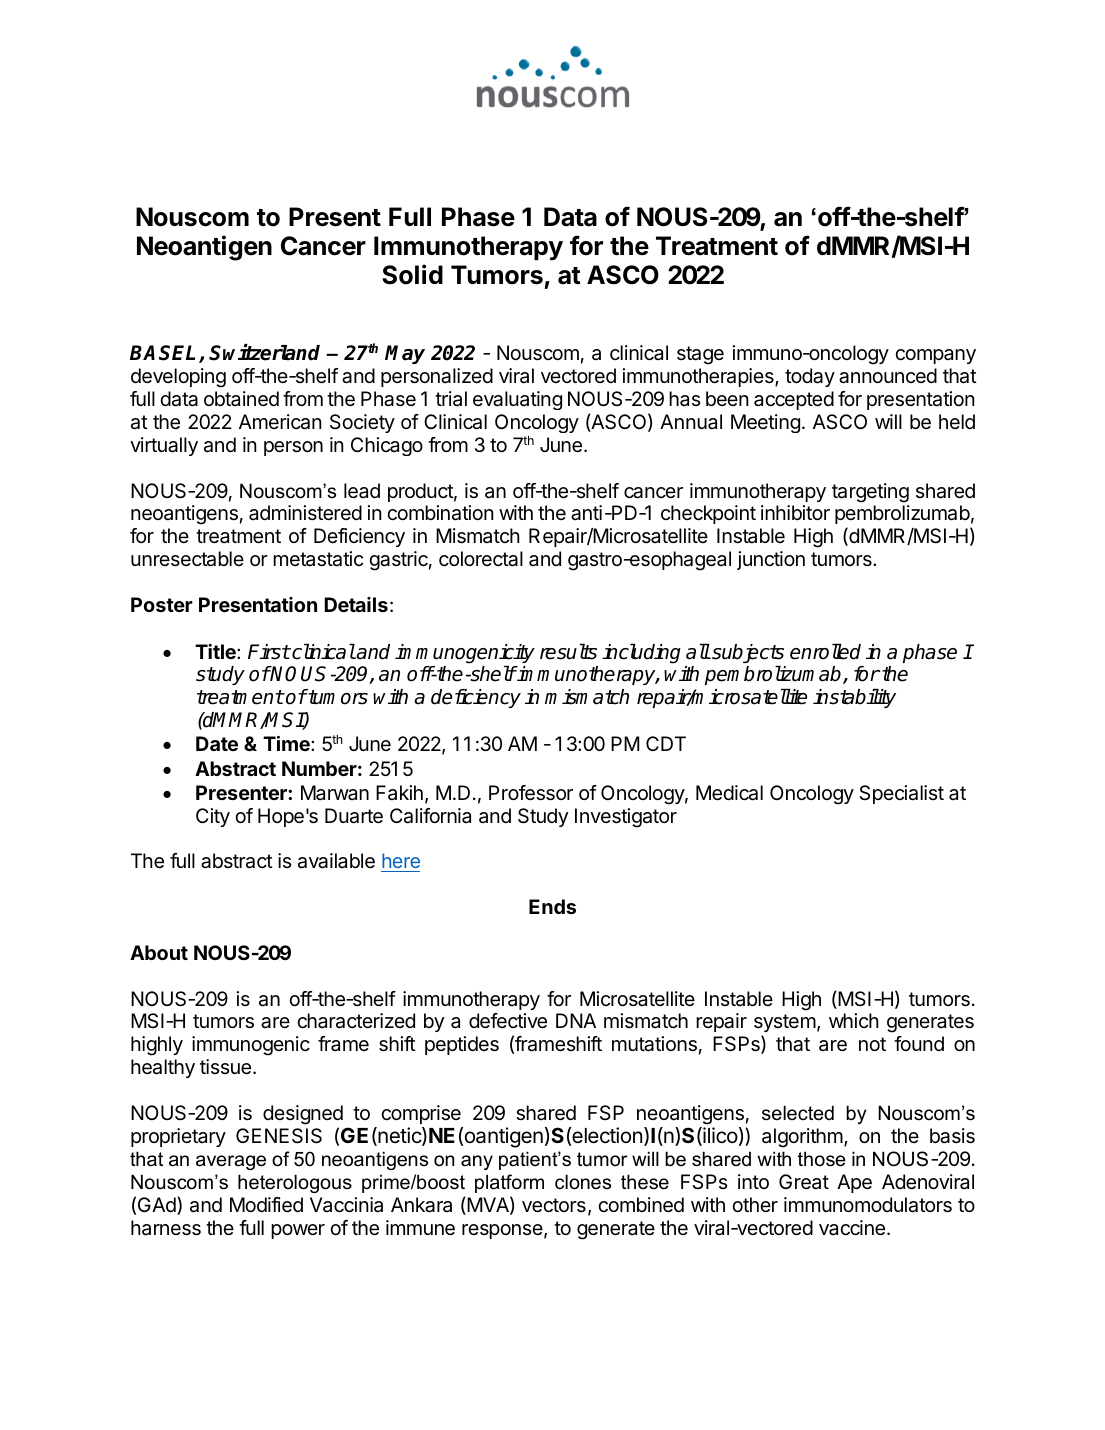 Image resolution: width=1105 pixels, height=1430 pixels. What do you see at coordinates (266, 1205) in the screenshot?
I see `Modified` at bounding box center [266, 1205].
